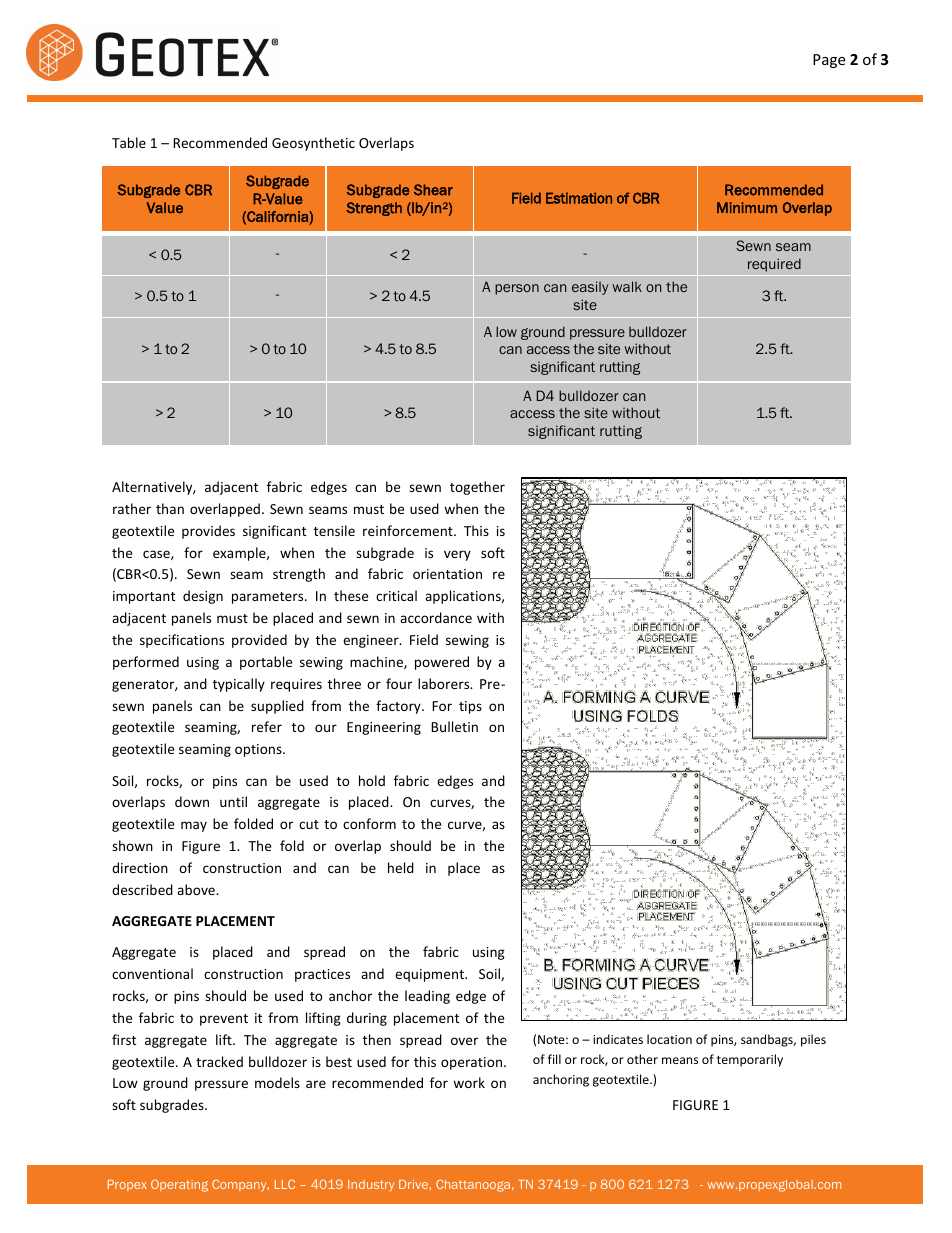 The height and width of the screenshot is (1233, 952). I want to click on design, so click(203, 597).
